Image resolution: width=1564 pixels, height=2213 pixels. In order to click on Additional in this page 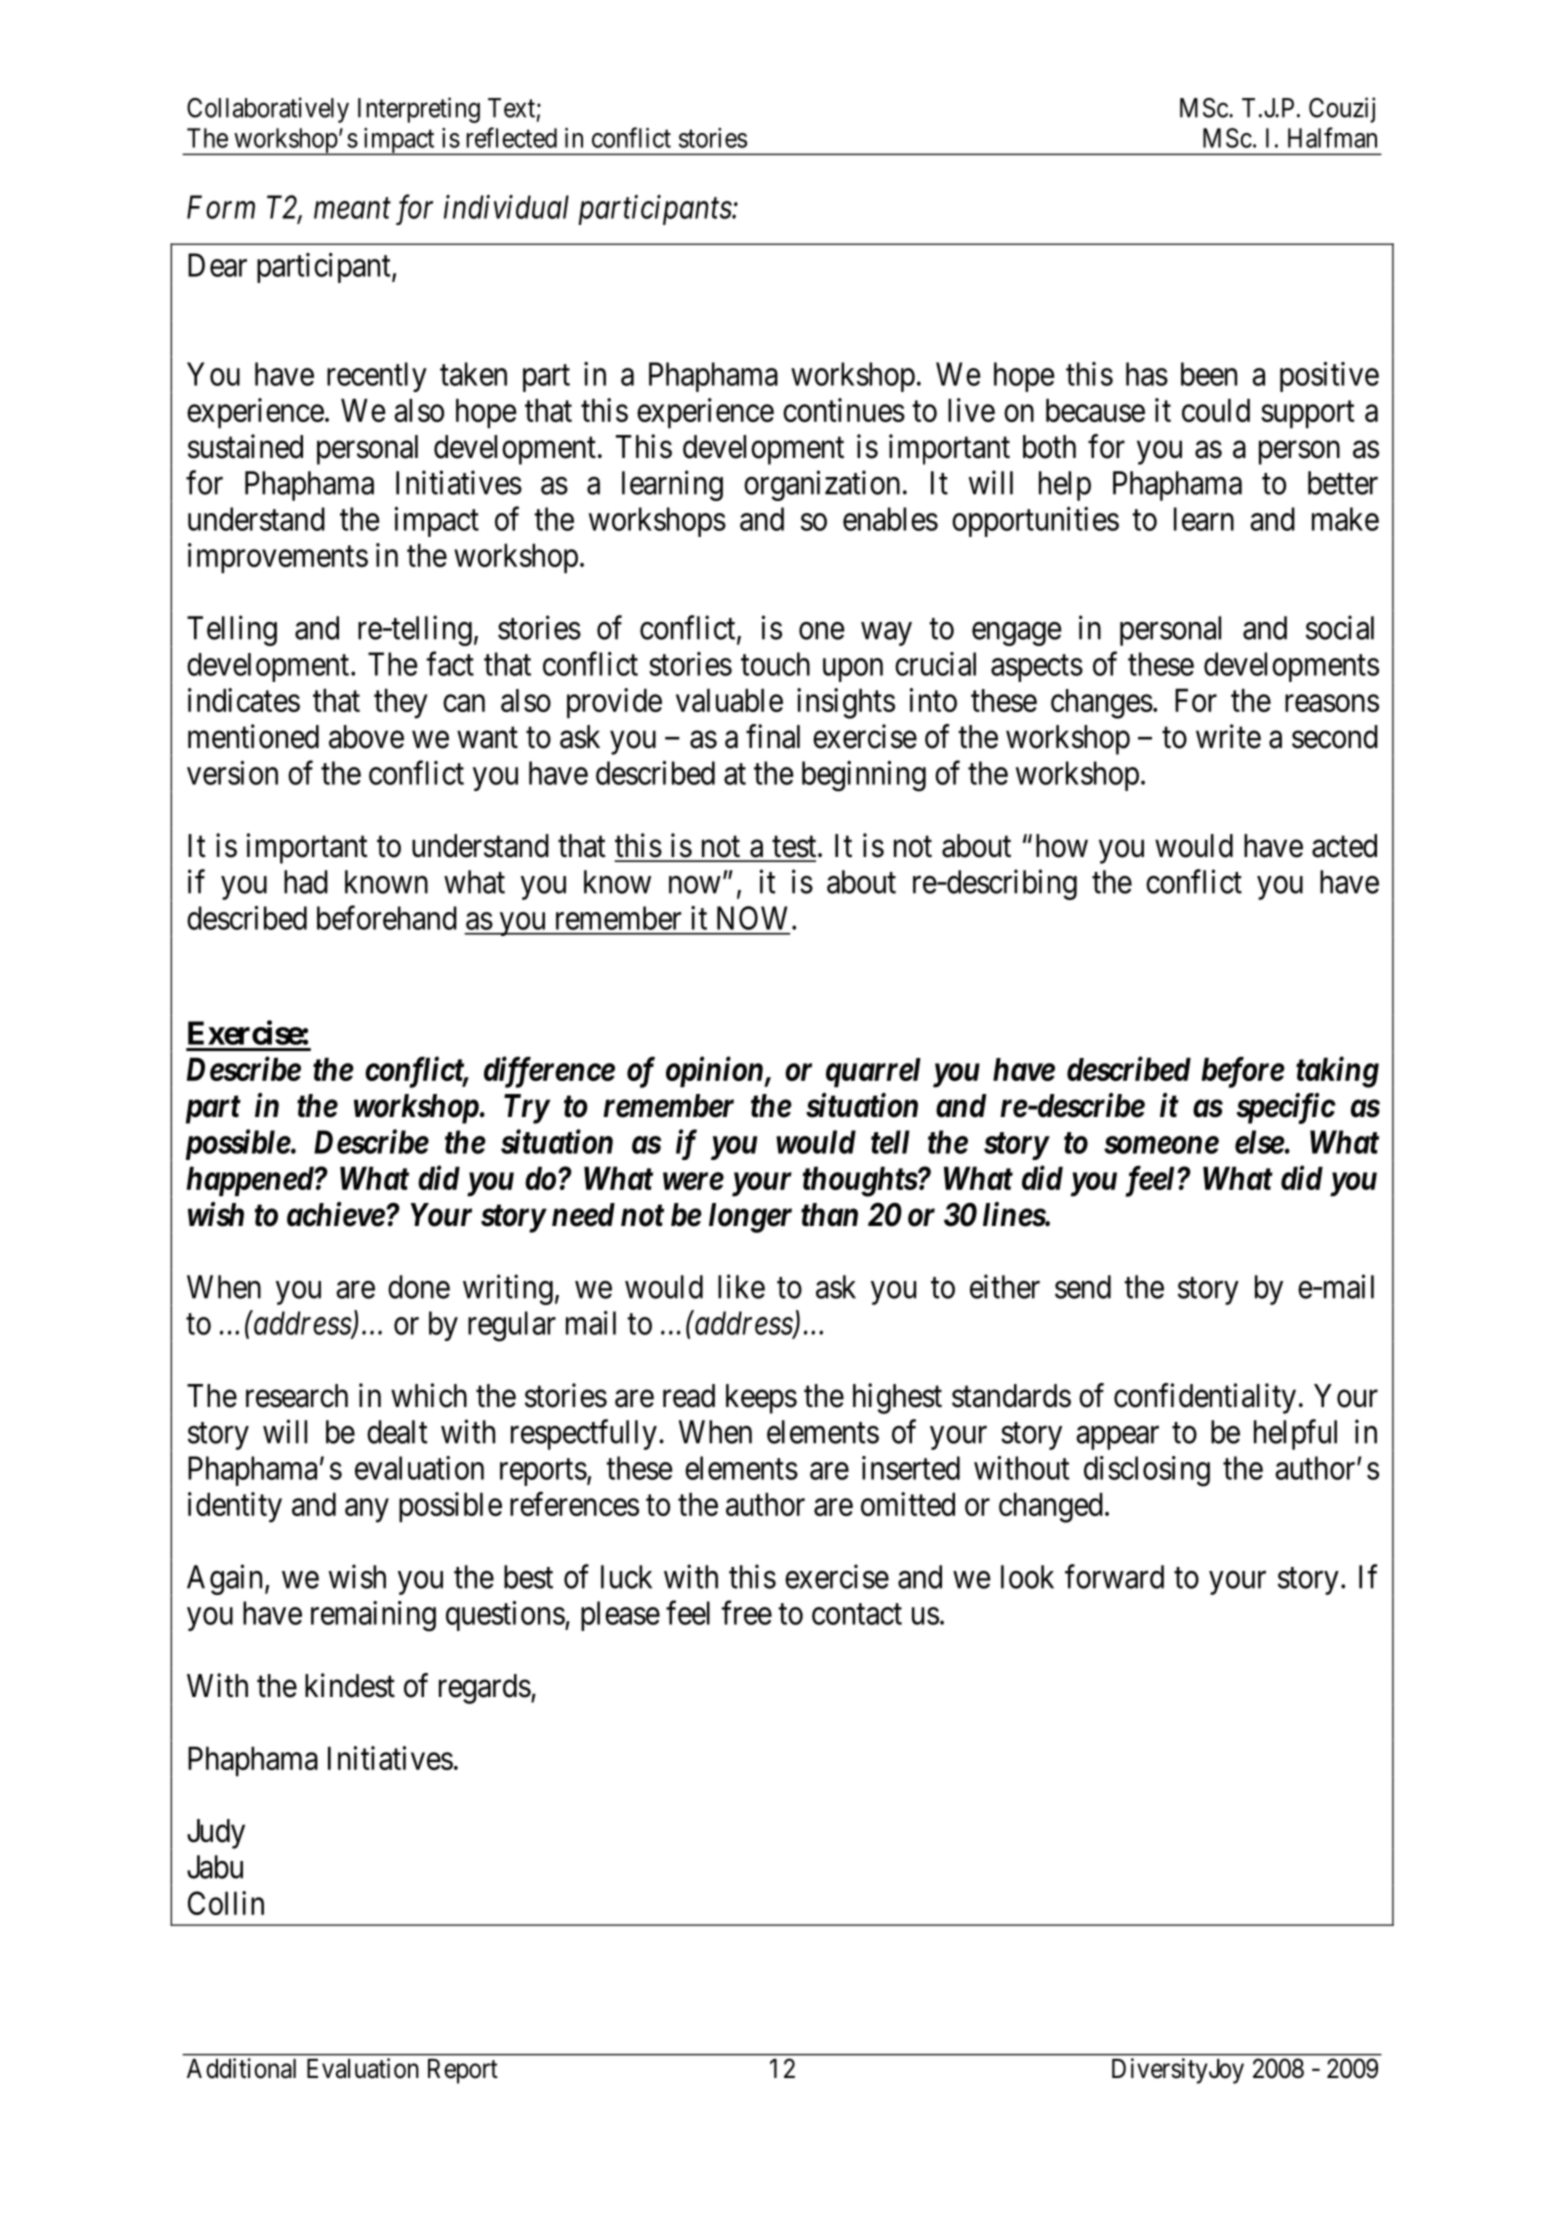, I will do `click(241, 2068)`.
